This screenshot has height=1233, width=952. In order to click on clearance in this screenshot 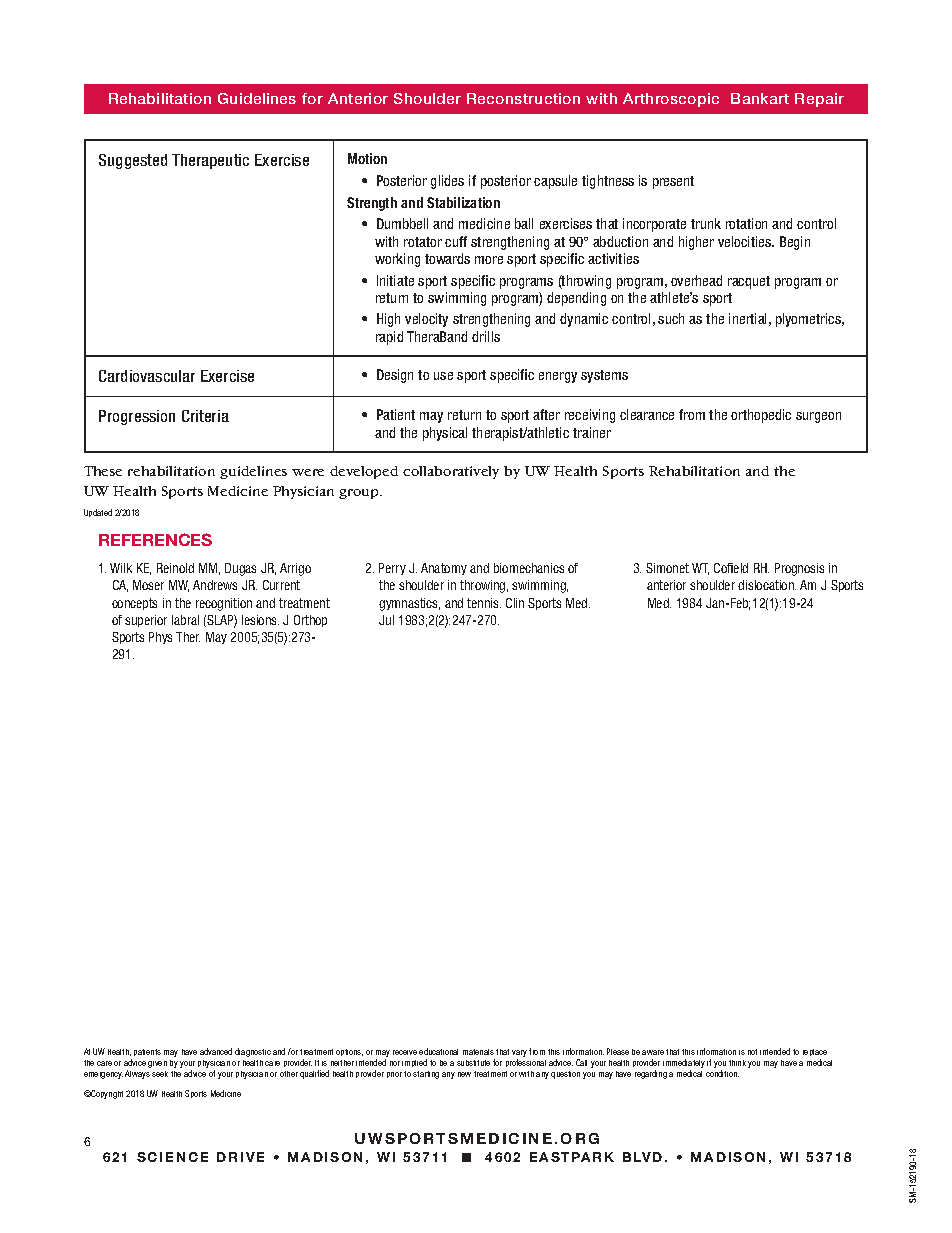, I will do `click(647, 414)`.
